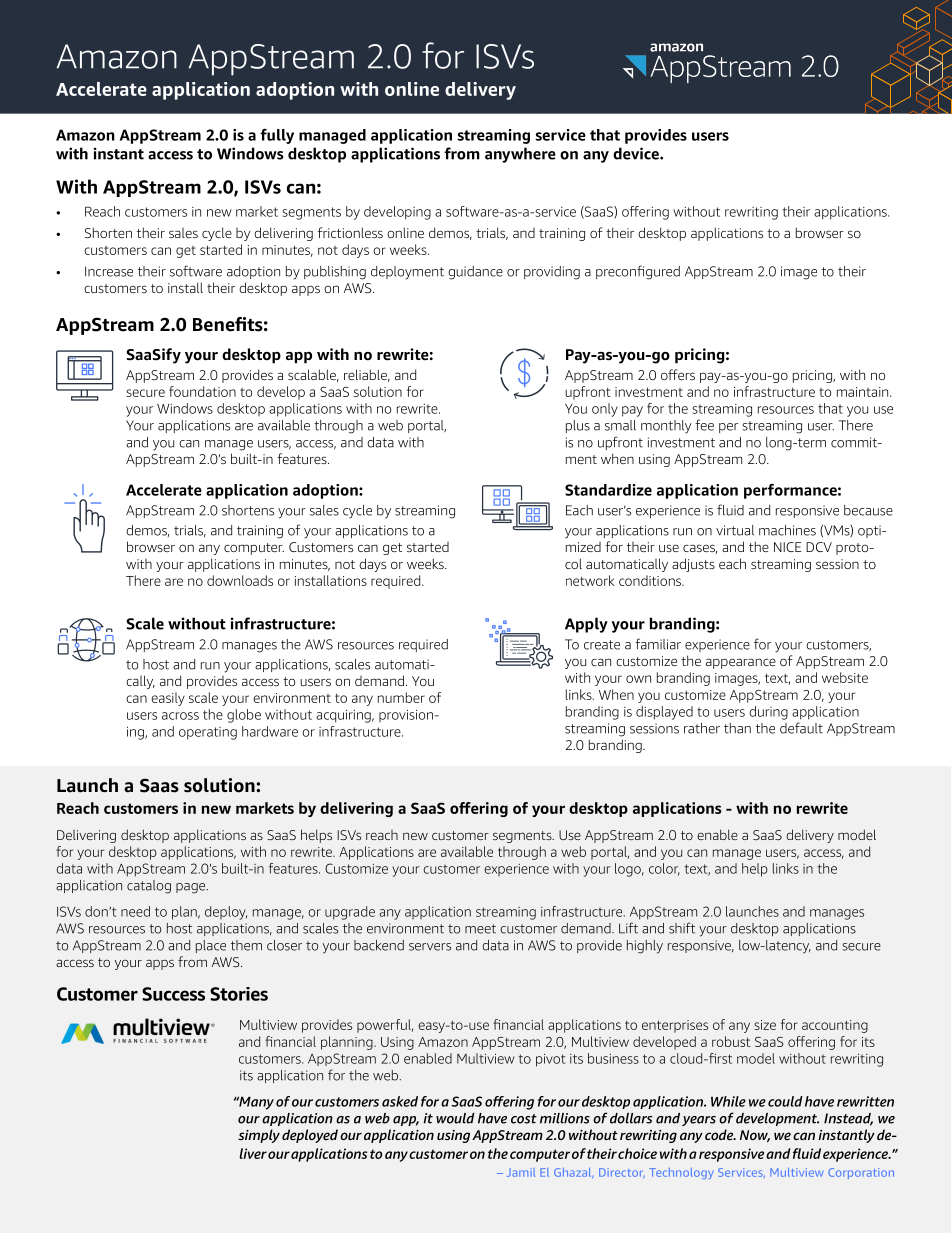 This document has width=952, height=1233. What do you see at coordinates (455, 1118) in the document?
I see `would` at bounding box center [455, 1118].
